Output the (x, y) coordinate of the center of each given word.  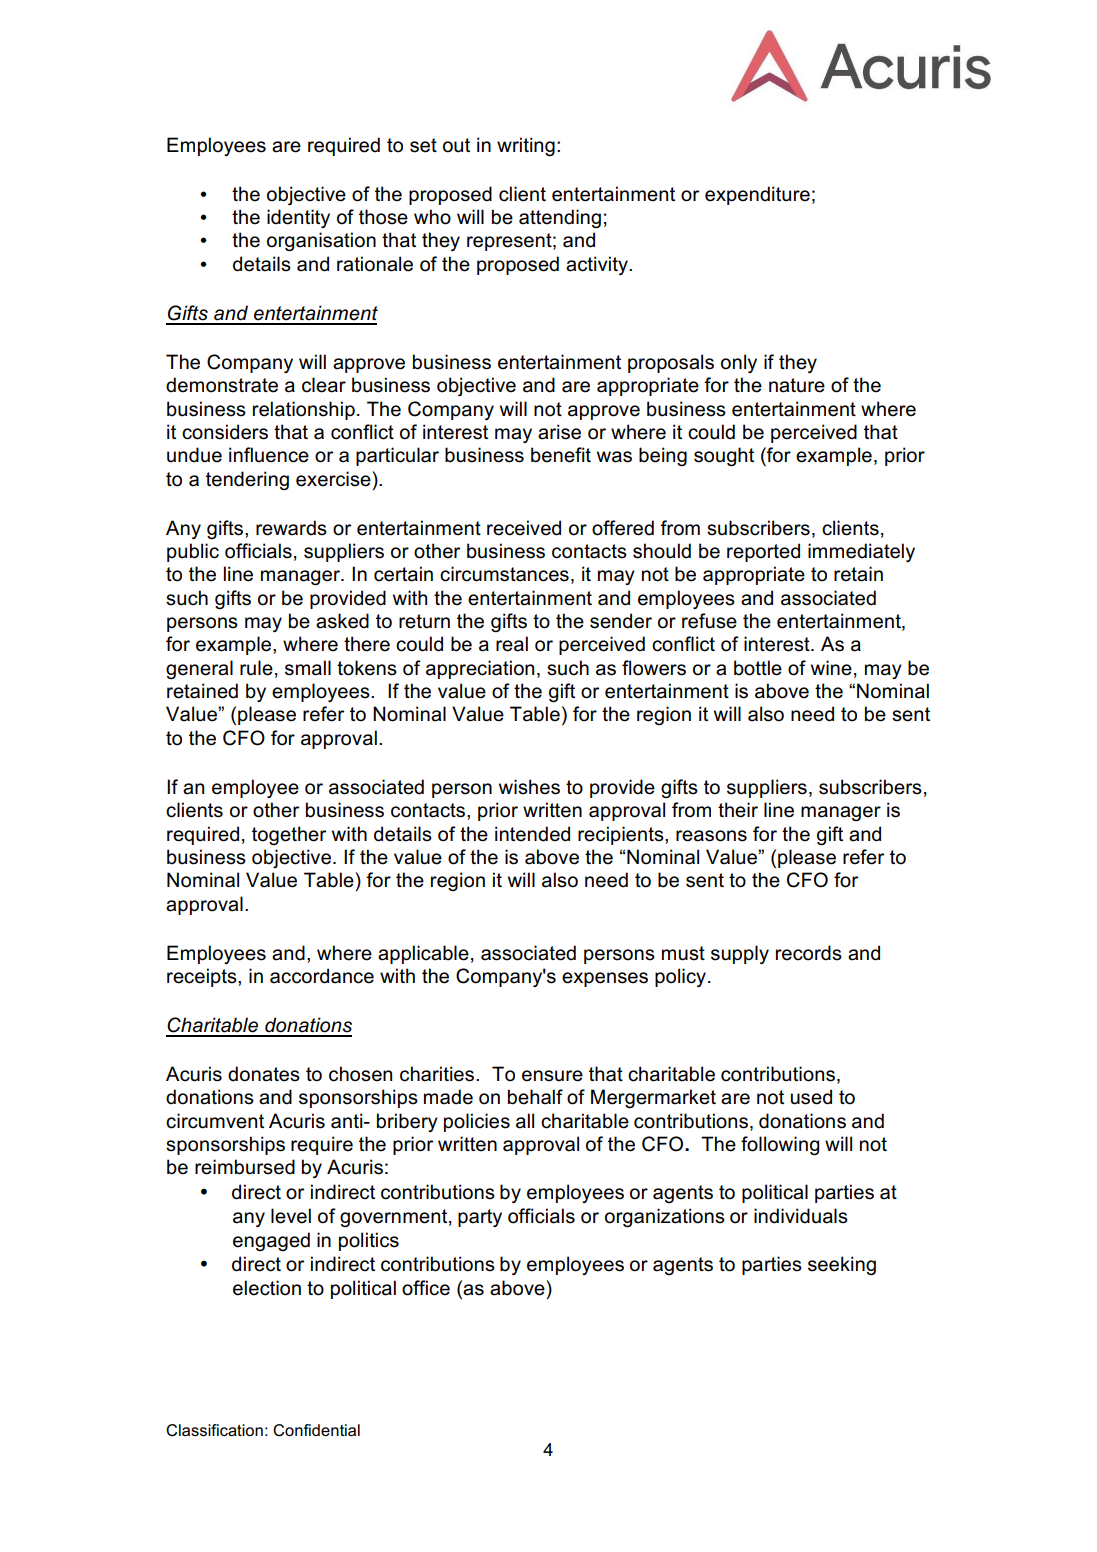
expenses (605, 979)
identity (298, 218)
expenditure (757, 195)
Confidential (316, 1430)
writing (526, 147)
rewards (291, 528)
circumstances (504, 574)
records (809, 953)
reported (763, 552)
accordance (322, 976)
